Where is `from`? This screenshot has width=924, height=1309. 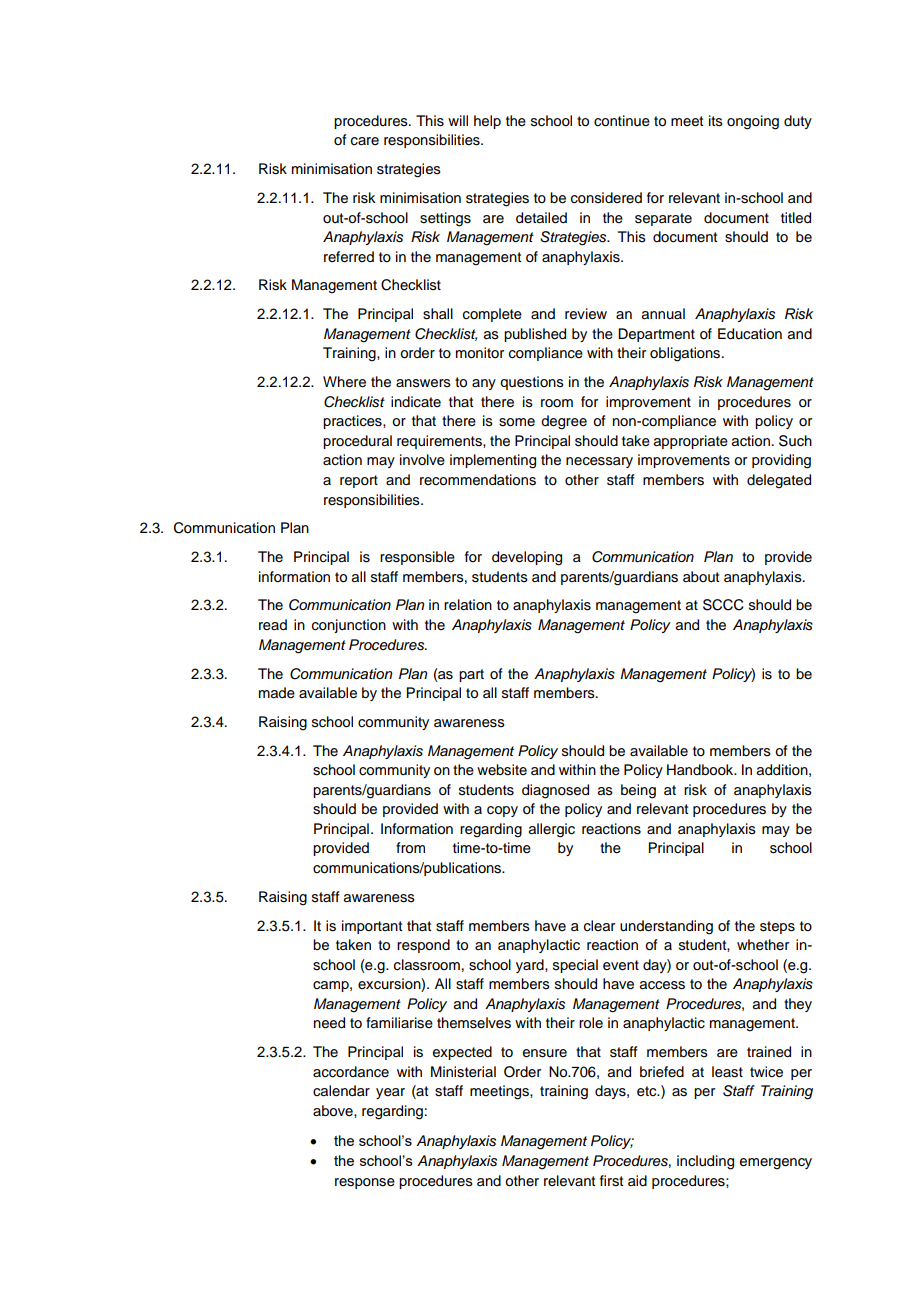
from is located at coordinates (410, 848).
